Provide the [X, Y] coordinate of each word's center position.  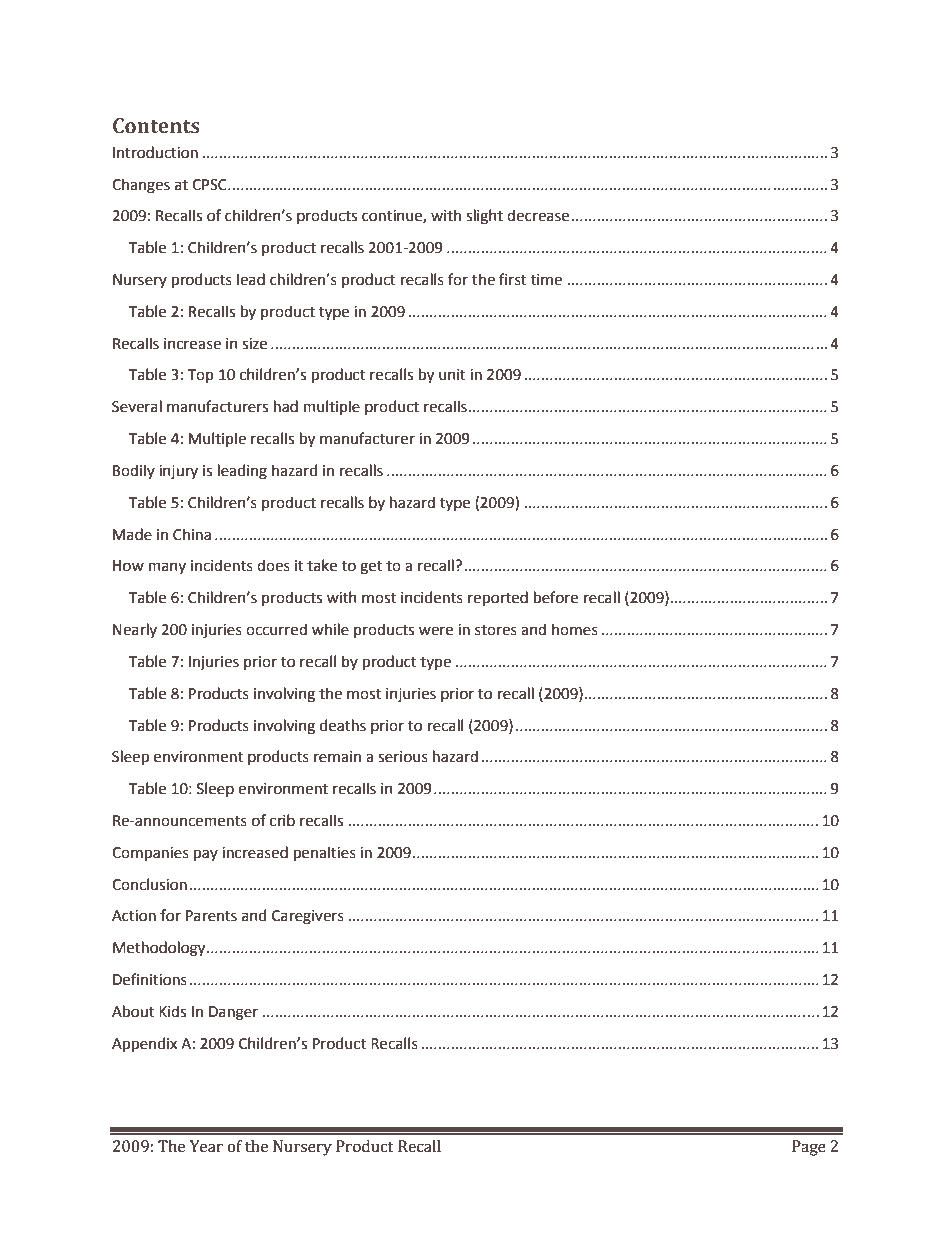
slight [484, 217]
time [546, 280]
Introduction [155, 152]
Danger [233, 1013]
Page [809, 1148]
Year [206, 1146]
